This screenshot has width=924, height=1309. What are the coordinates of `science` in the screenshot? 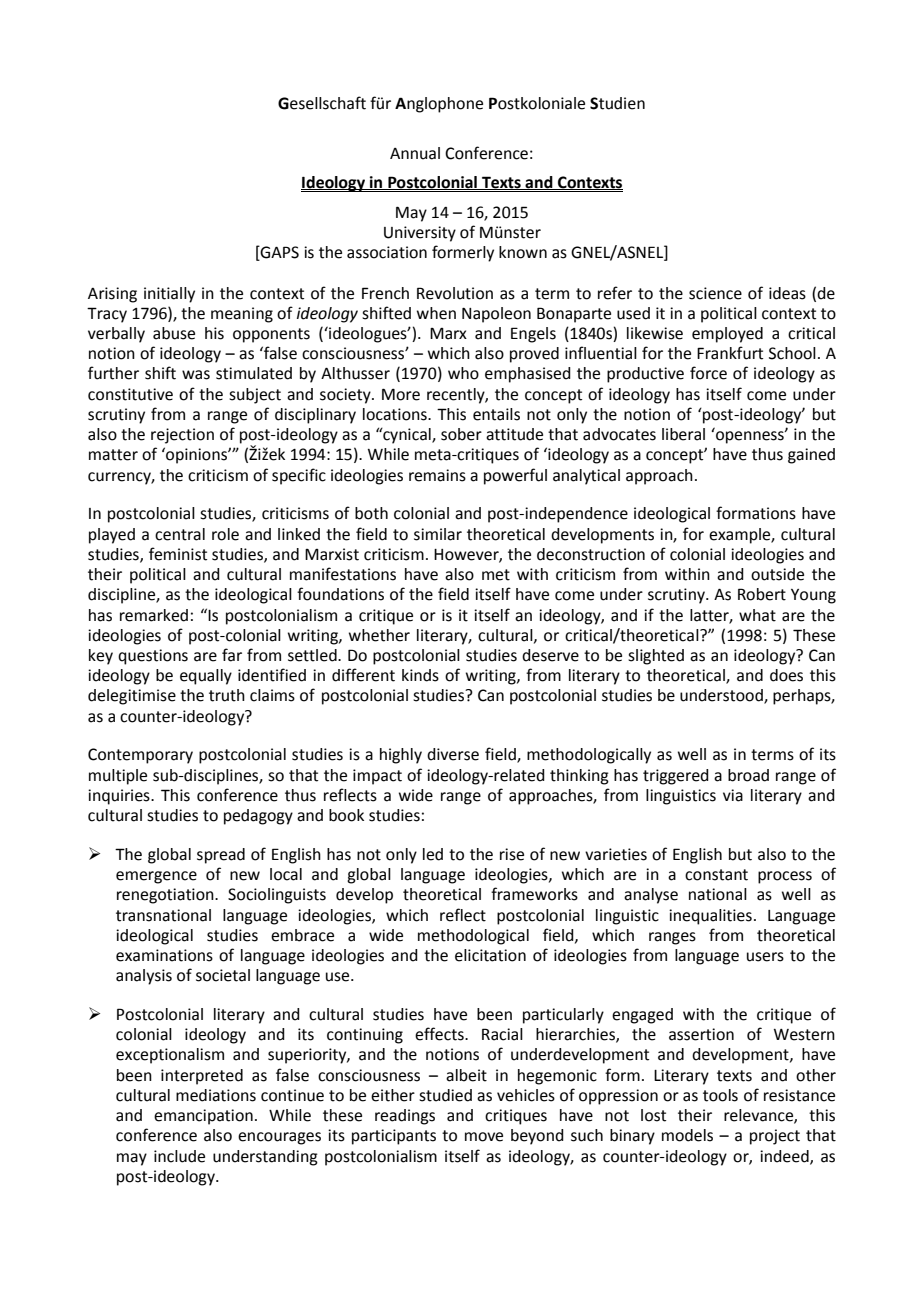 It's located at (715, 293).
